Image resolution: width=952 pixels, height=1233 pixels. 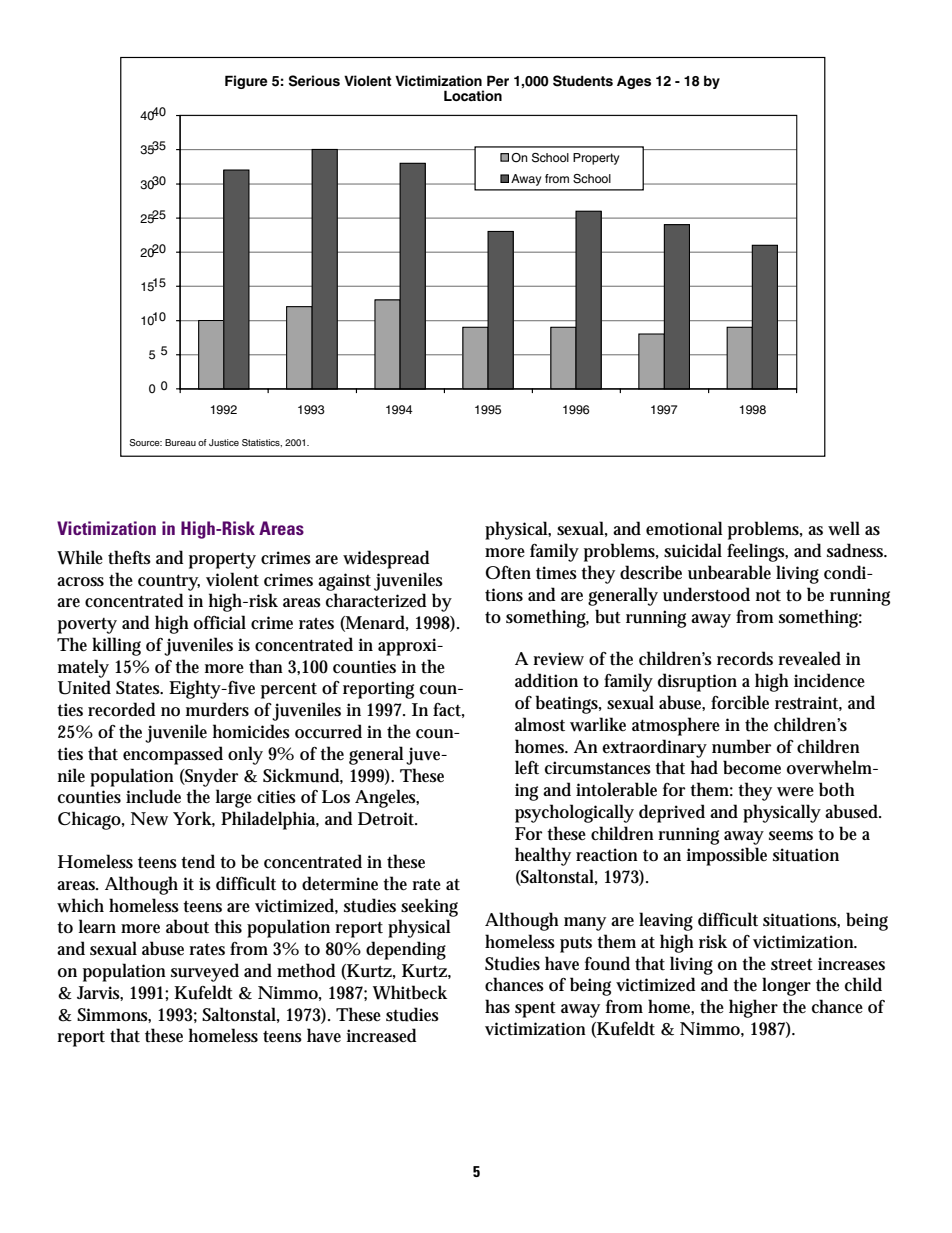 What do you see at coordinates (757, 552) in the screenshot?
I see `feelings` at bounding box center [757, 552].
